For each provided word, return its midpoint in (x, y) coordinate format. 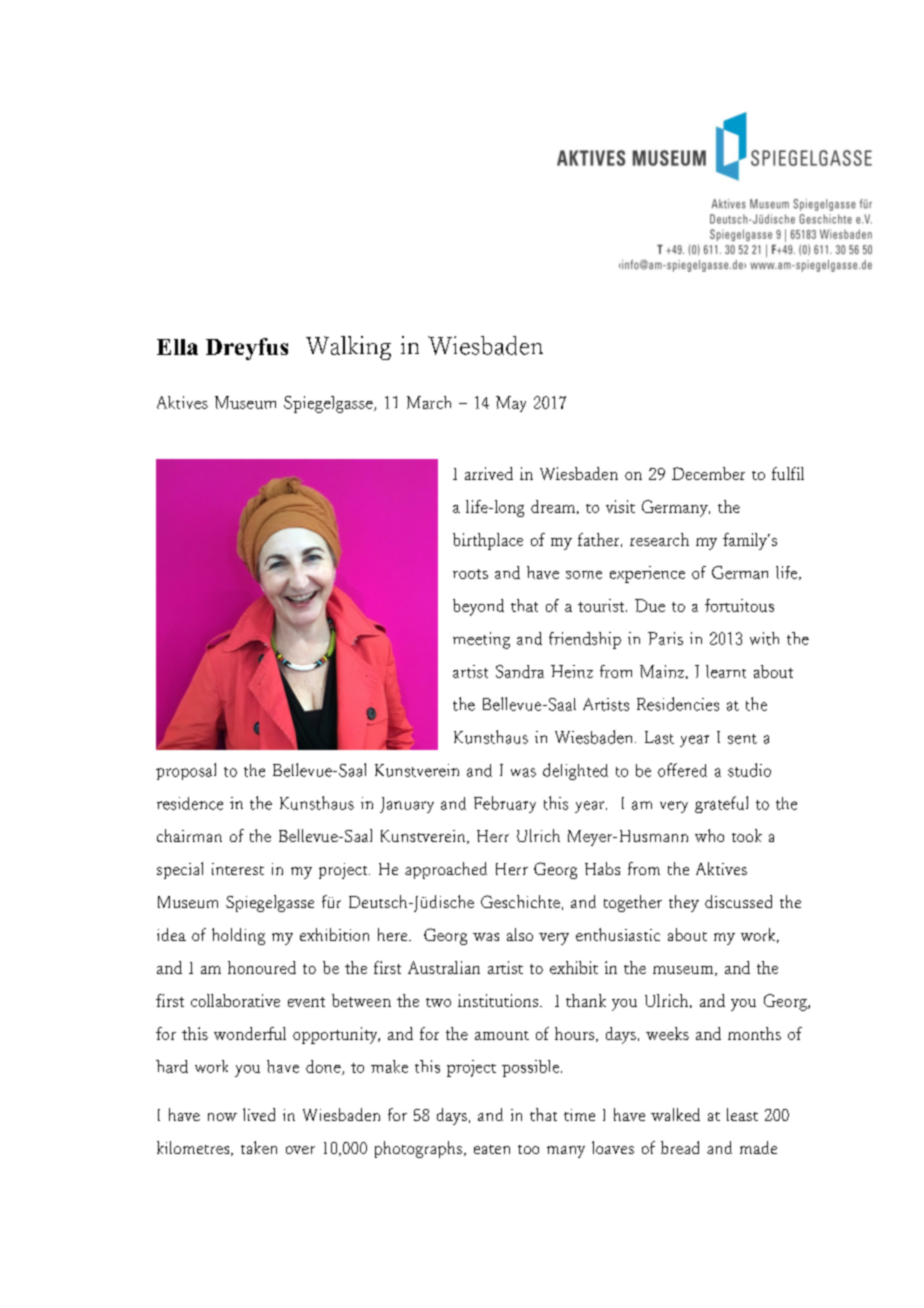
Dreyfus (247, 349)
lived (259, 1114)
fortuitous (739, 605)
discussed (738, 901)
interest (238, 869)
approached (446, 870)
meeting (481, 640)
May (511, 404)
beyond (478, 607)
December (708, 473)
